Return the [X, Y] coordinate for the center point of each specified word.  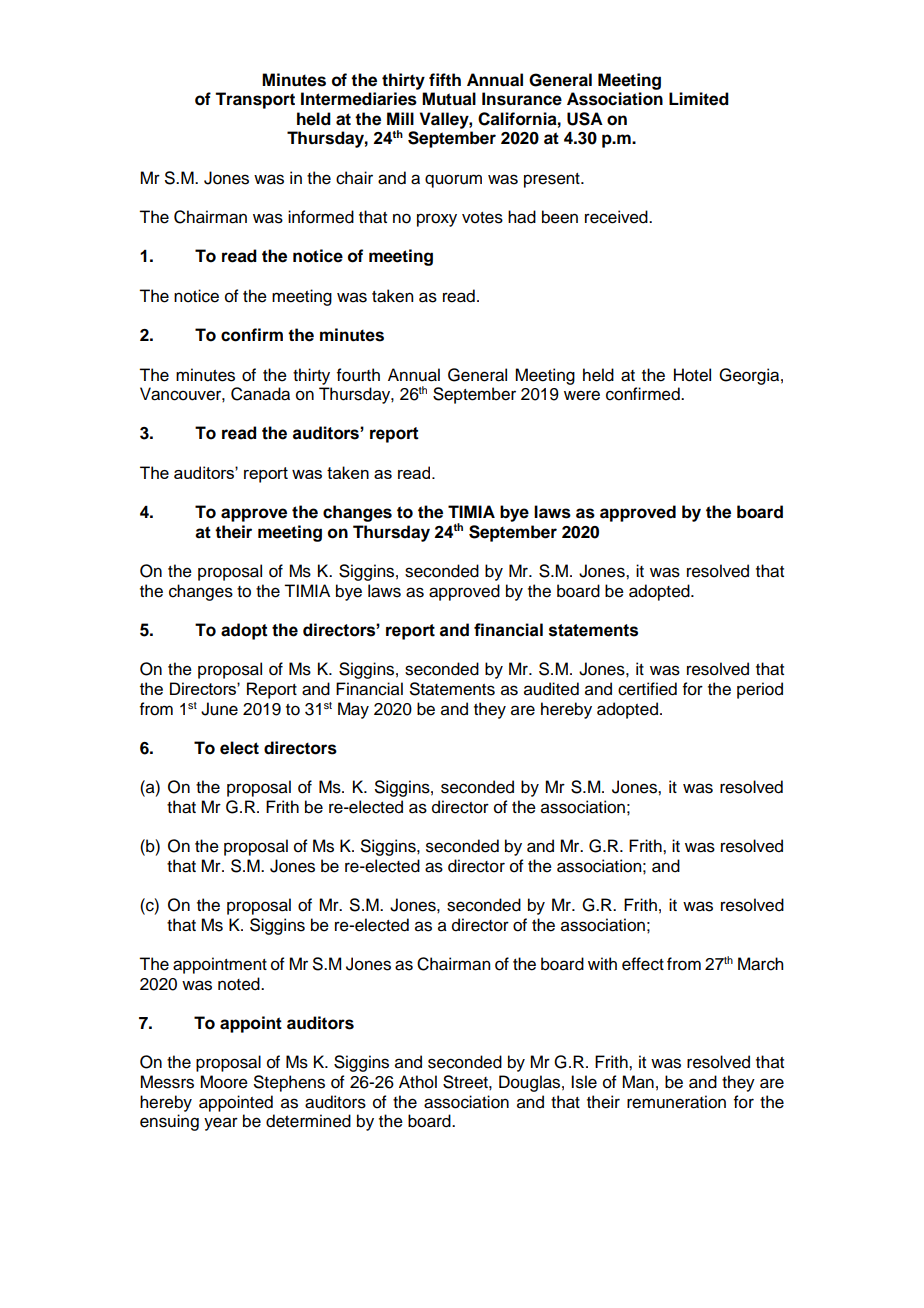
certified [647, 689]
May [353, 710]
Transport [255, 100]
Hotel [692, 375]
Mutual [449, 99]
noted [240, 984]
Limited [699, 99]
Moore [224, 1082]
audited [551, 689]
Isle [584, 1082]
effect [643, 964]
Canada [260, 394]
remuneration [676, 1102]
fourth [358, 375]
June [219, 709]
